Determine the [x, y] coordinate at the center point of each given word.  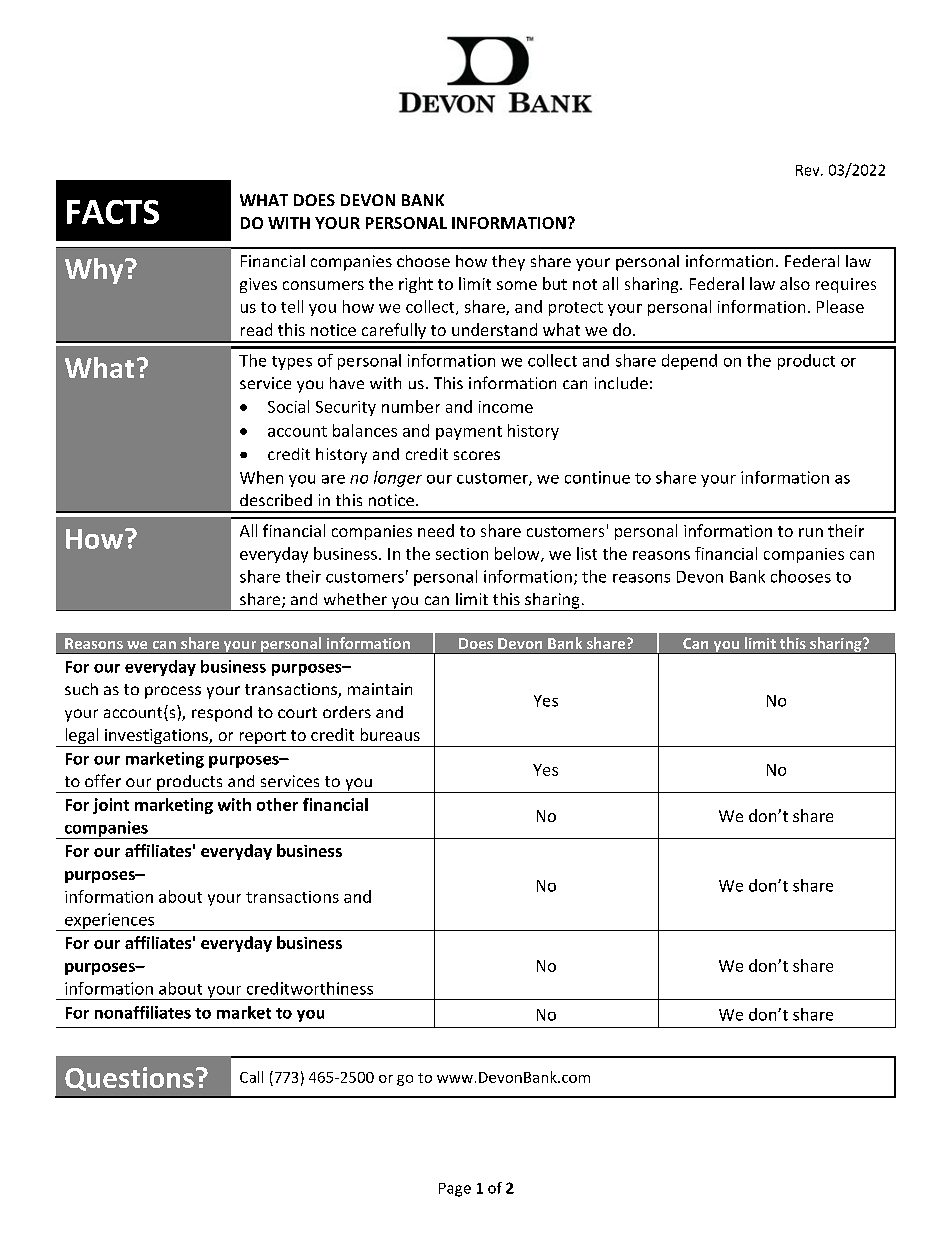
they [508, 263]
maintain [380, 689]
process [173, 692]
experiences [109, 922]
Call [251, 1077]
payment [469, 433]
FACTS [113, 212]
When [261, 477]
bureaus [390, 734]
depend [689, 362]
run [811, 532]
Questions [129, 1079]
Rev [809, 170]
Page [455, 1190]
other [277, 804]
